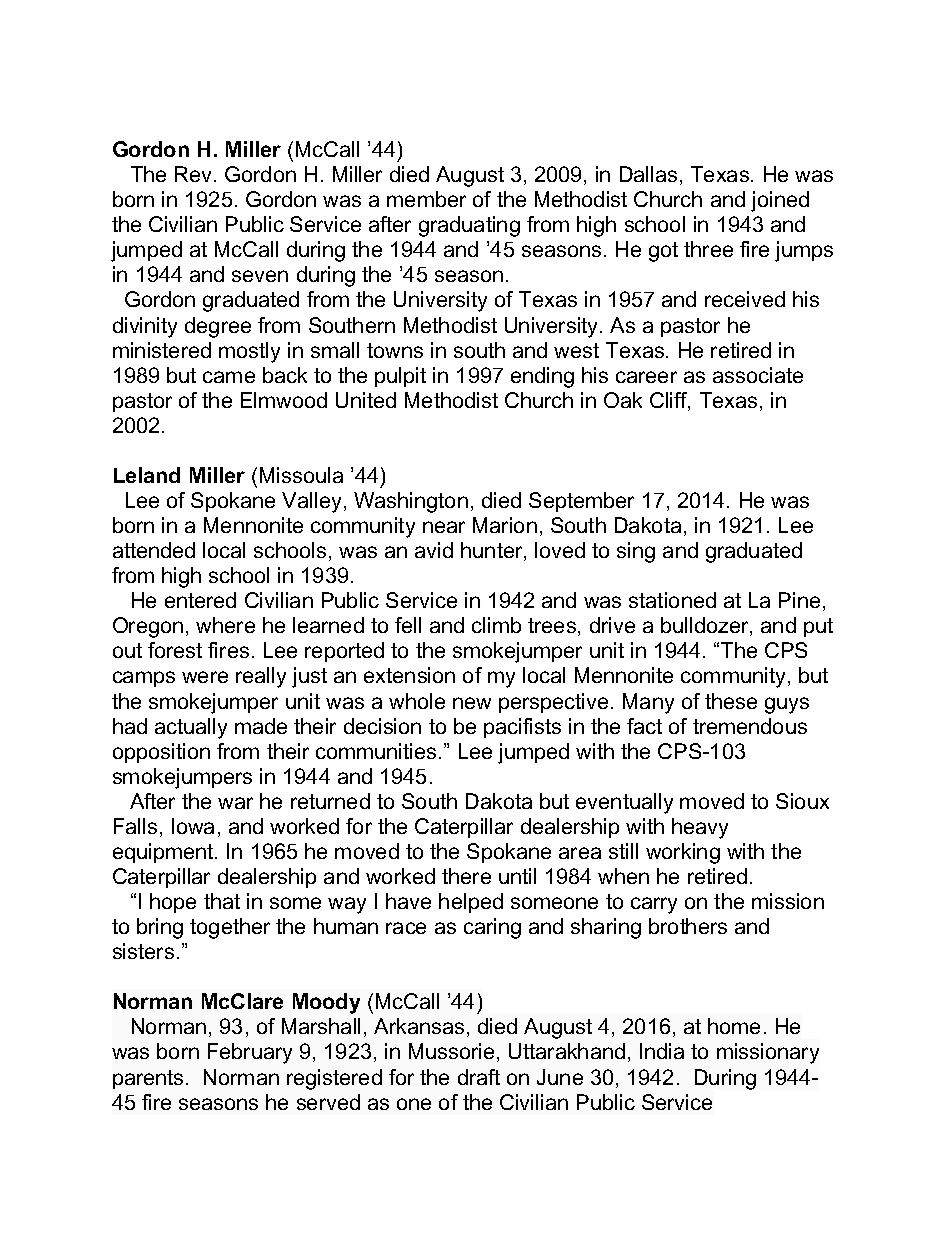 The height and width of the screenshot is (1233, 952). Describe the element at coordinates (250, 1053) in the screenshot. I see `February` at that location.
